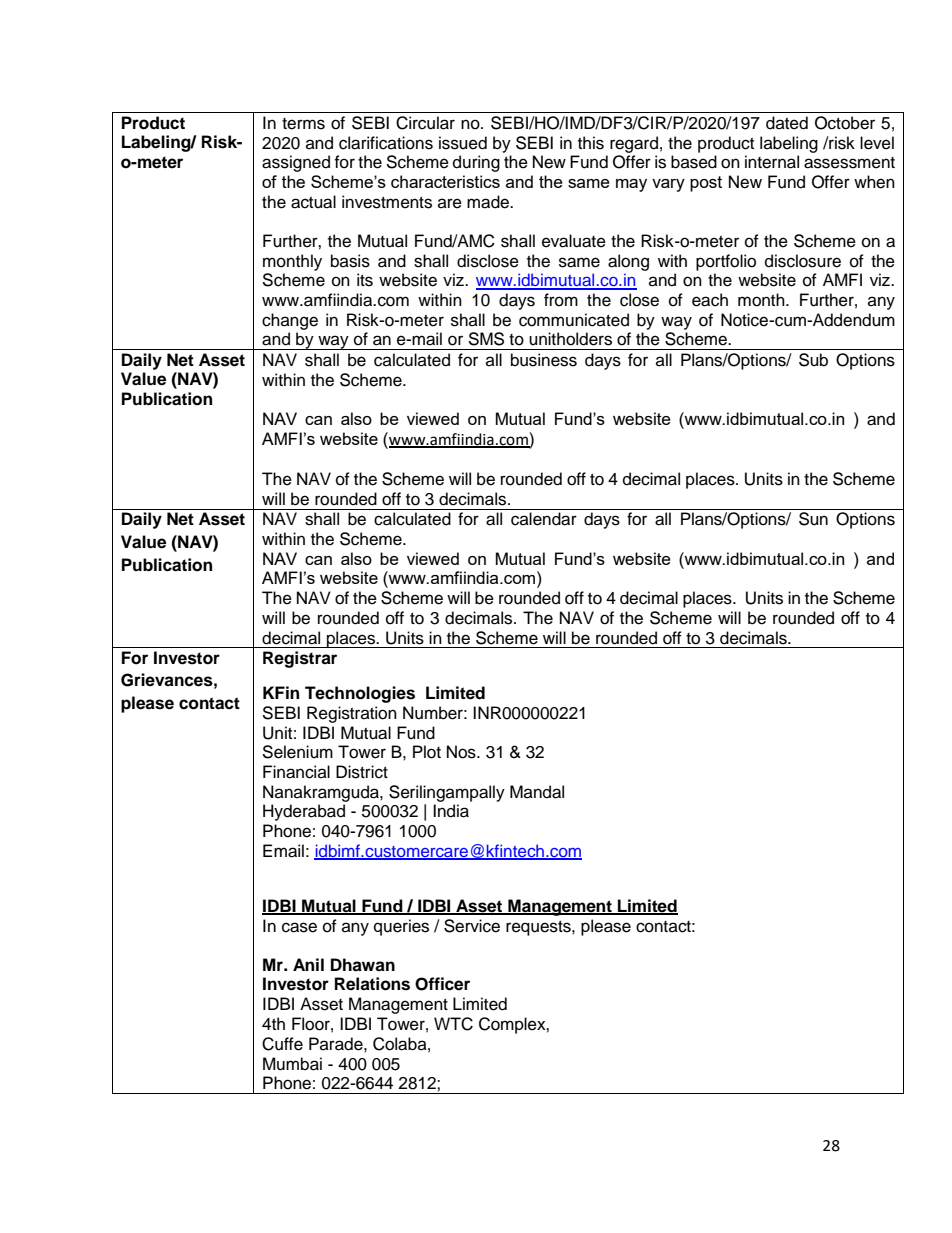 This image has width=952, height=1233. What do you see at coordinates (544, 360) in the image?
I see `business` at bounding box center [544, 360].
